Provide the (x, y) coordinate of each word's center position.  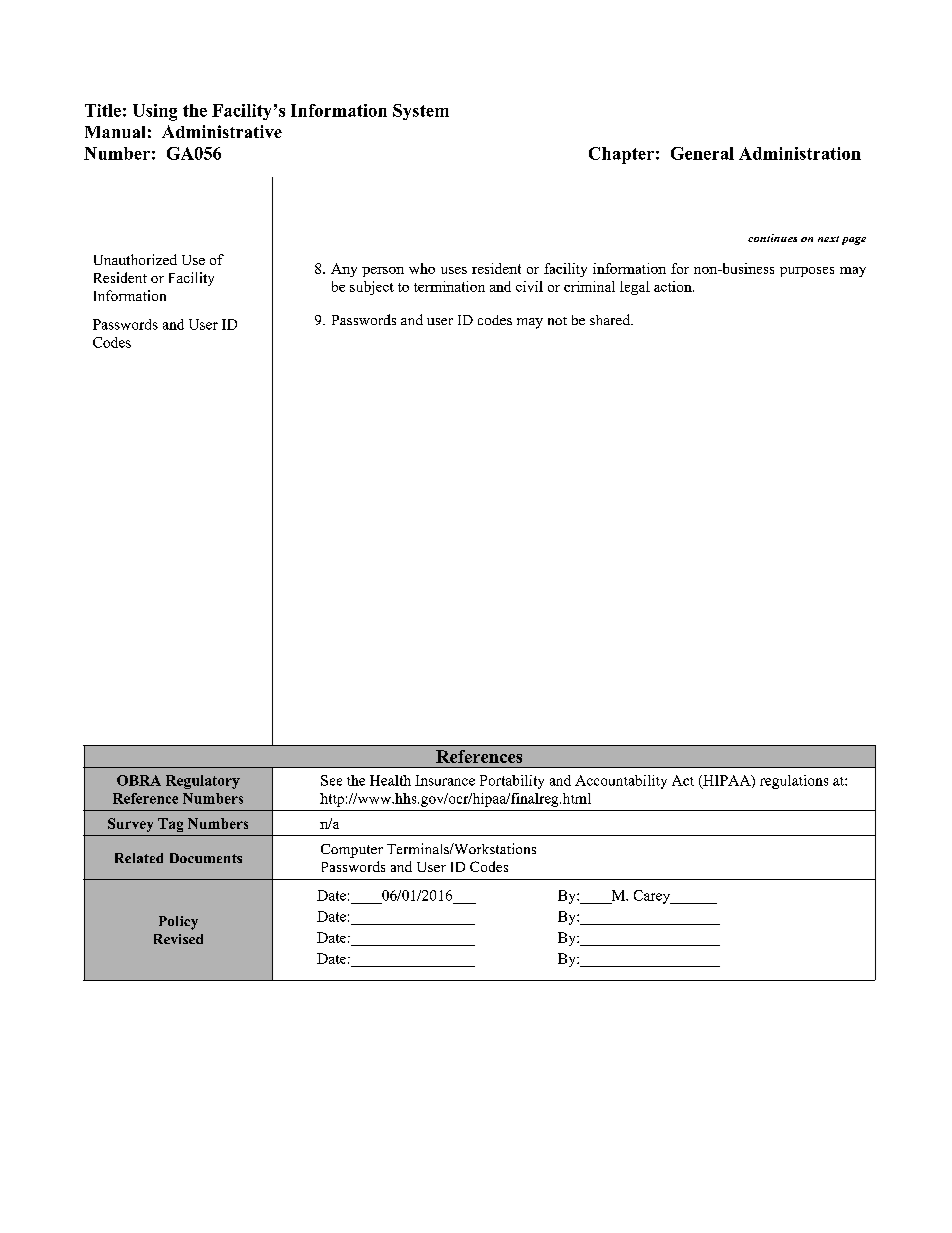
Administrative (222, 131)
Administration (800, 153)
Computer (352, 851)
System (421, 112)
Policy (178, 923)
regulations (794, 782)
